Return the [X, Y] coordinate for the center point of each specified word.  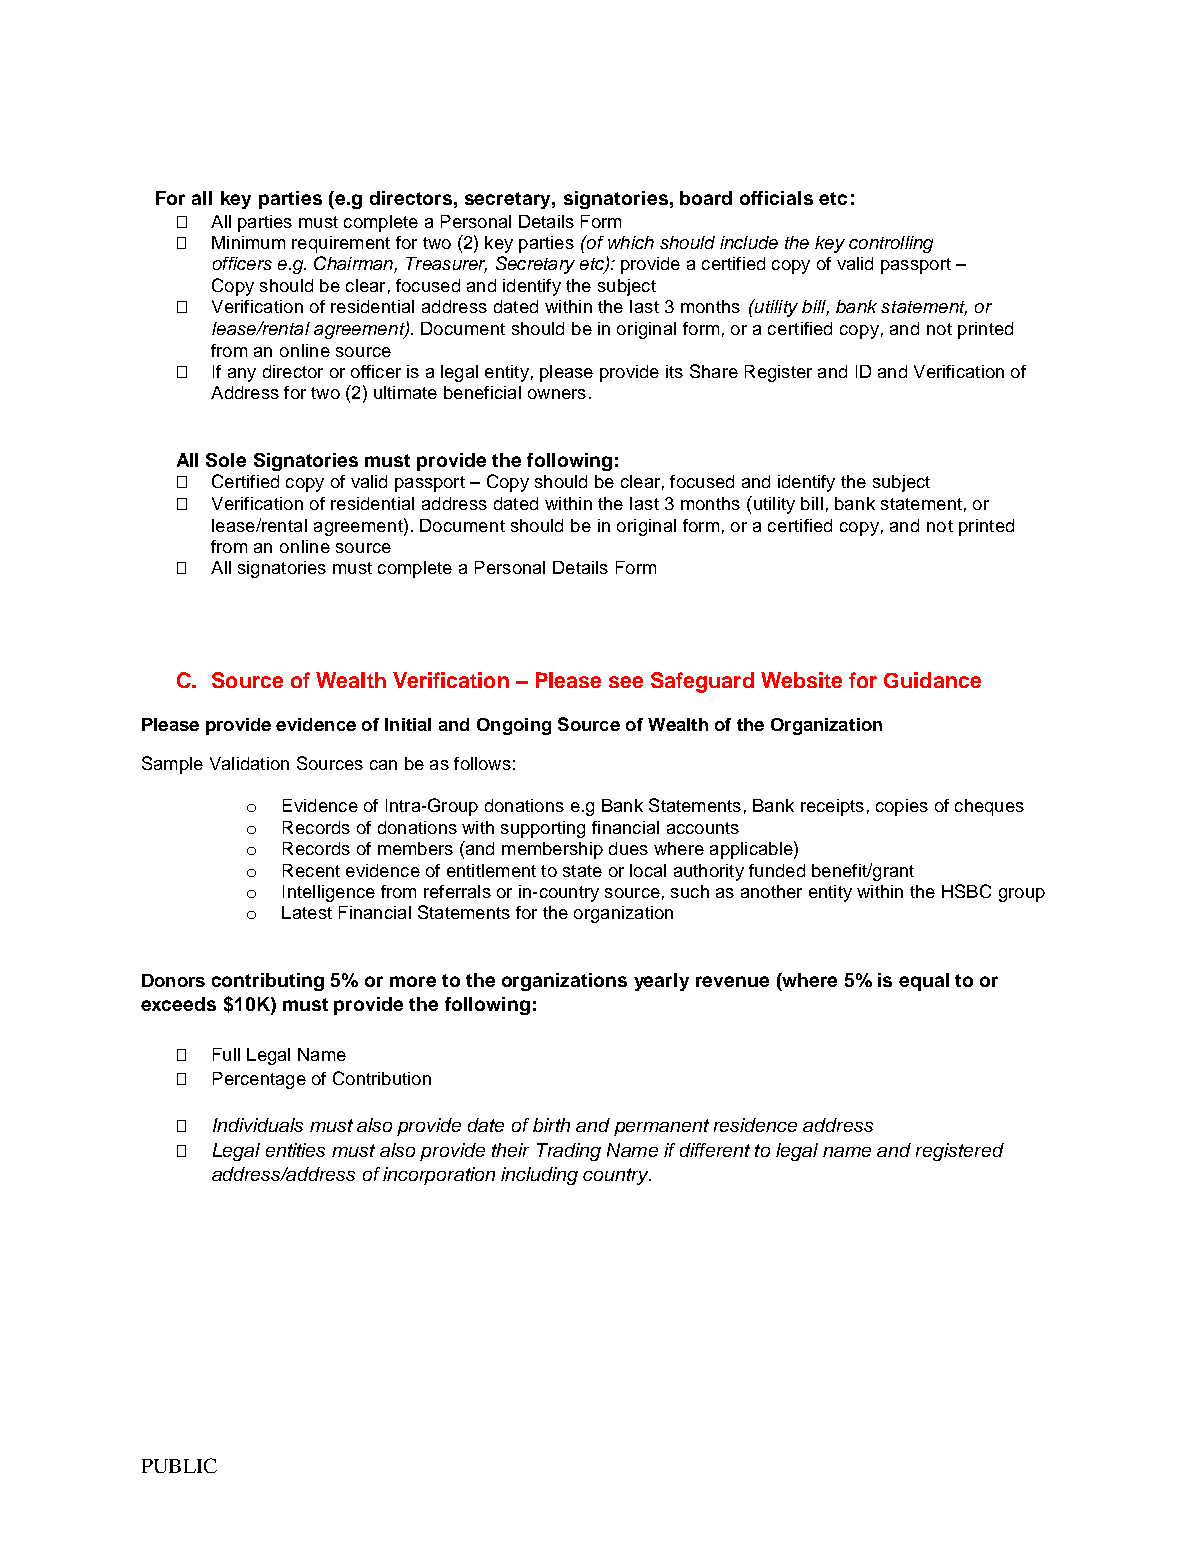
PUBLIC [179, 1465]
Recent [311, 870]
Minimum [248, 242]
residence [755, 1125]
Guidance [932, 680]
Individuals [258, 1125]
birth [551, 1125]
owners [557, 394]
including [539, 1176]
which [631, 242]
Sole [226, 460]
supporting [543, 829]
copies [902, 807]
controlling [891, 244]
